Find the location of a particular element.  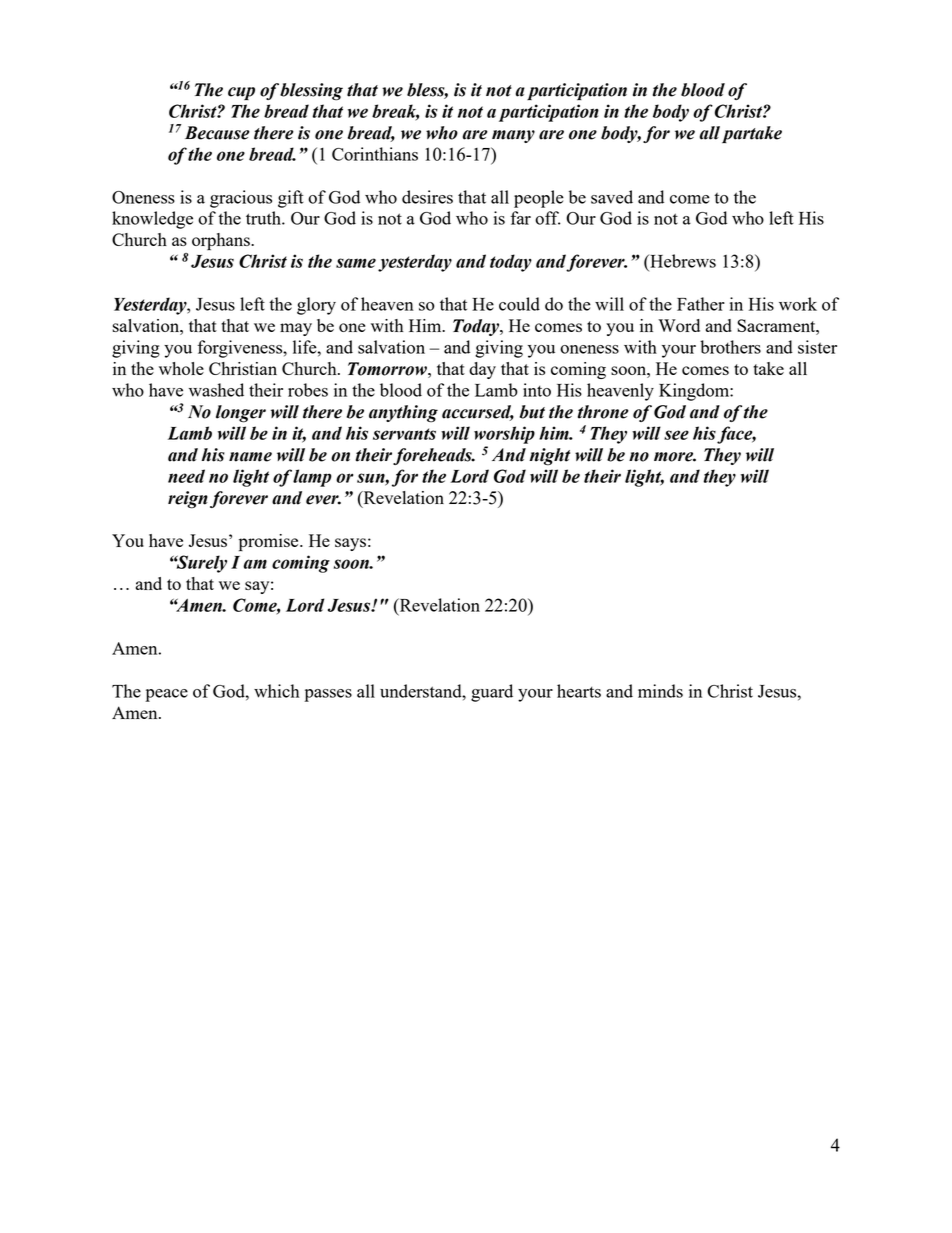

many is located at coordinates (513, 136).
